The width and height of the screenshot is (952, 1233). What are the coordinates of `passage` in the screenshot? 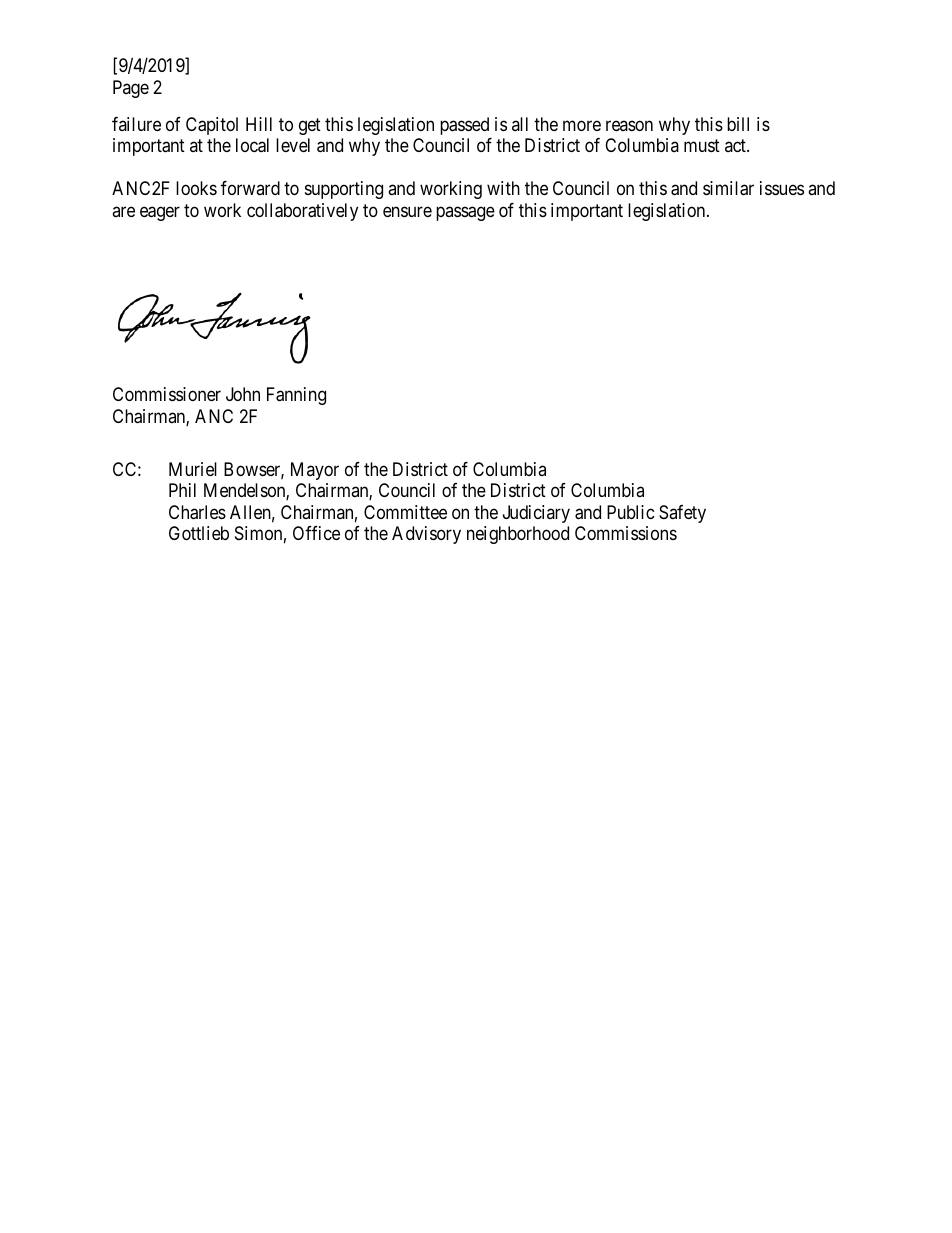 It's located at (465, 213).
